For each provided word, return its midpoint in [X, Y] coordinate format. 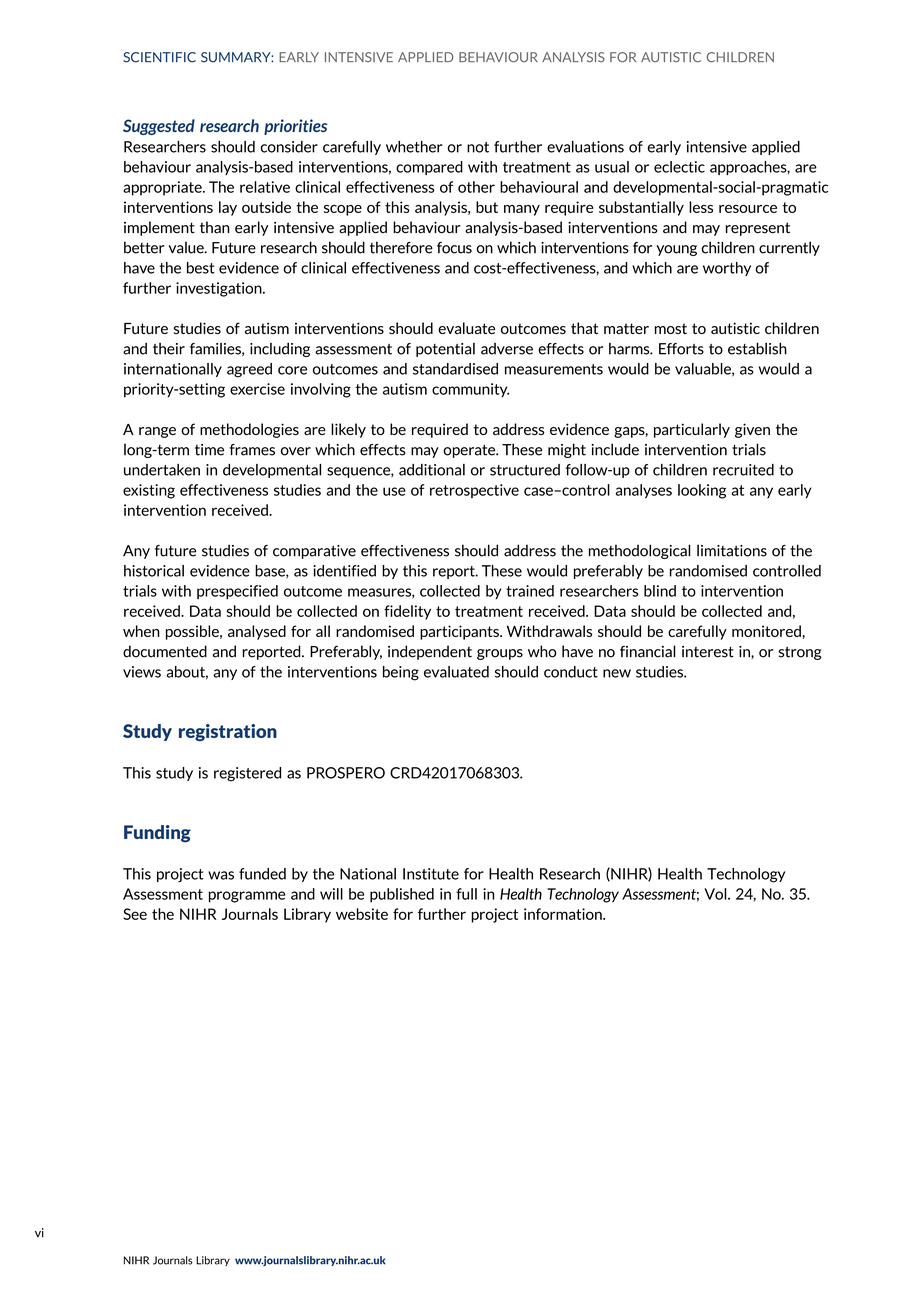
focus [454, 248]
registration [228, 732]
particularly [692, 430]
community [470, 390]
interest [708, 652]
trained [530, 591]
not [478, 147]
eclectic [679, 167]
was [221, 875]
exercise [257, 389]
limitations [732, 550]
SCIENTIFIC [159, 57]
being [401, 673]
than [215, 227]
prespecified [237, 592]
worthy [727, 269]
